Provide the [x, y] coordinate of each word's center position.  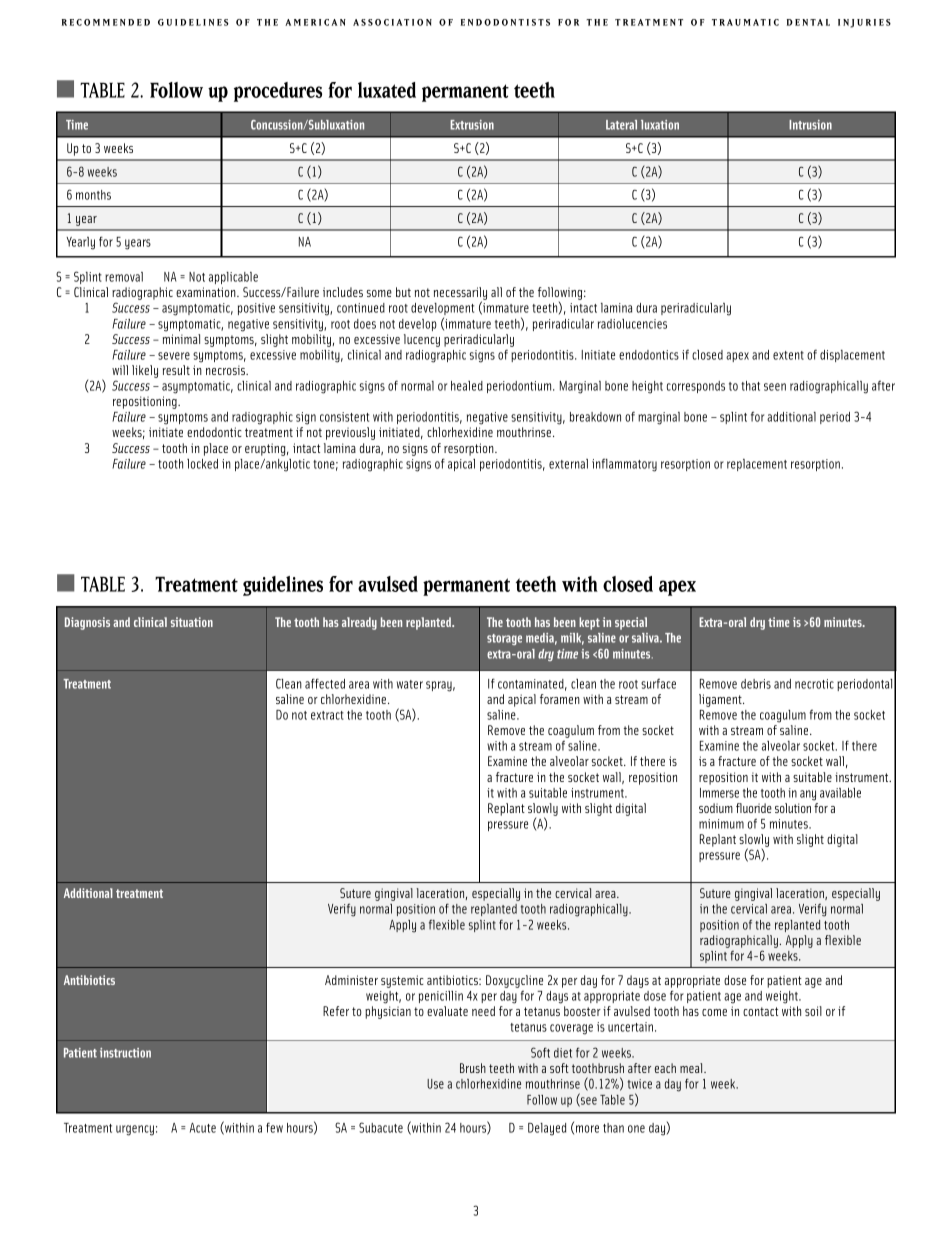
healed [467, 386]
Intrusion [810, 125]
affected [325, 683]
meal [692, 1068]
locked [202, 464]
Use [435, 1084]
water [410, 684]
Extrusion [472, 125]
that [750, 386]
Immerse [719, 793]
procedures [278, 92]
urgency [135, 1130]
